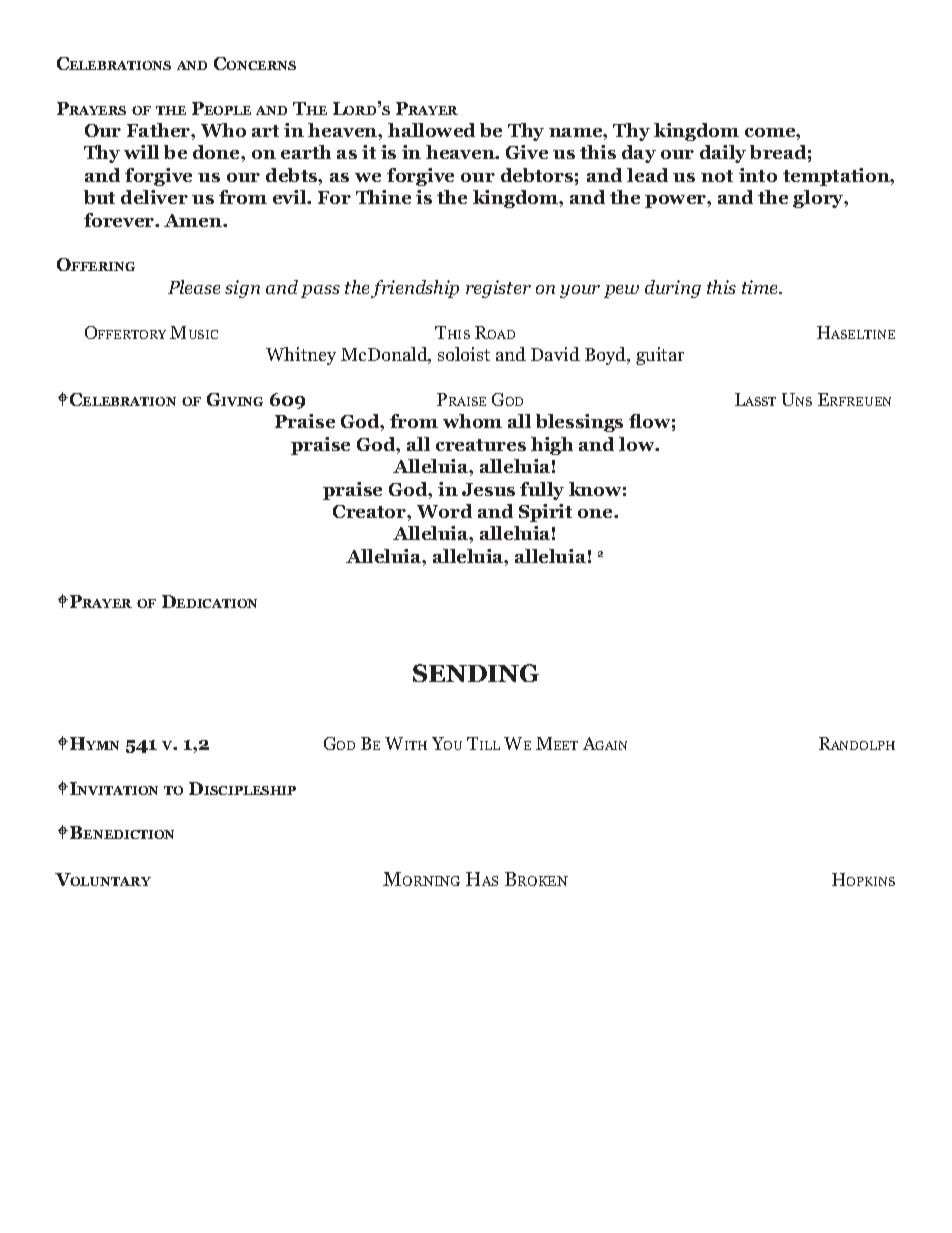 The image size is (952, 1233). I want to click on whom, so click(472, 421).
